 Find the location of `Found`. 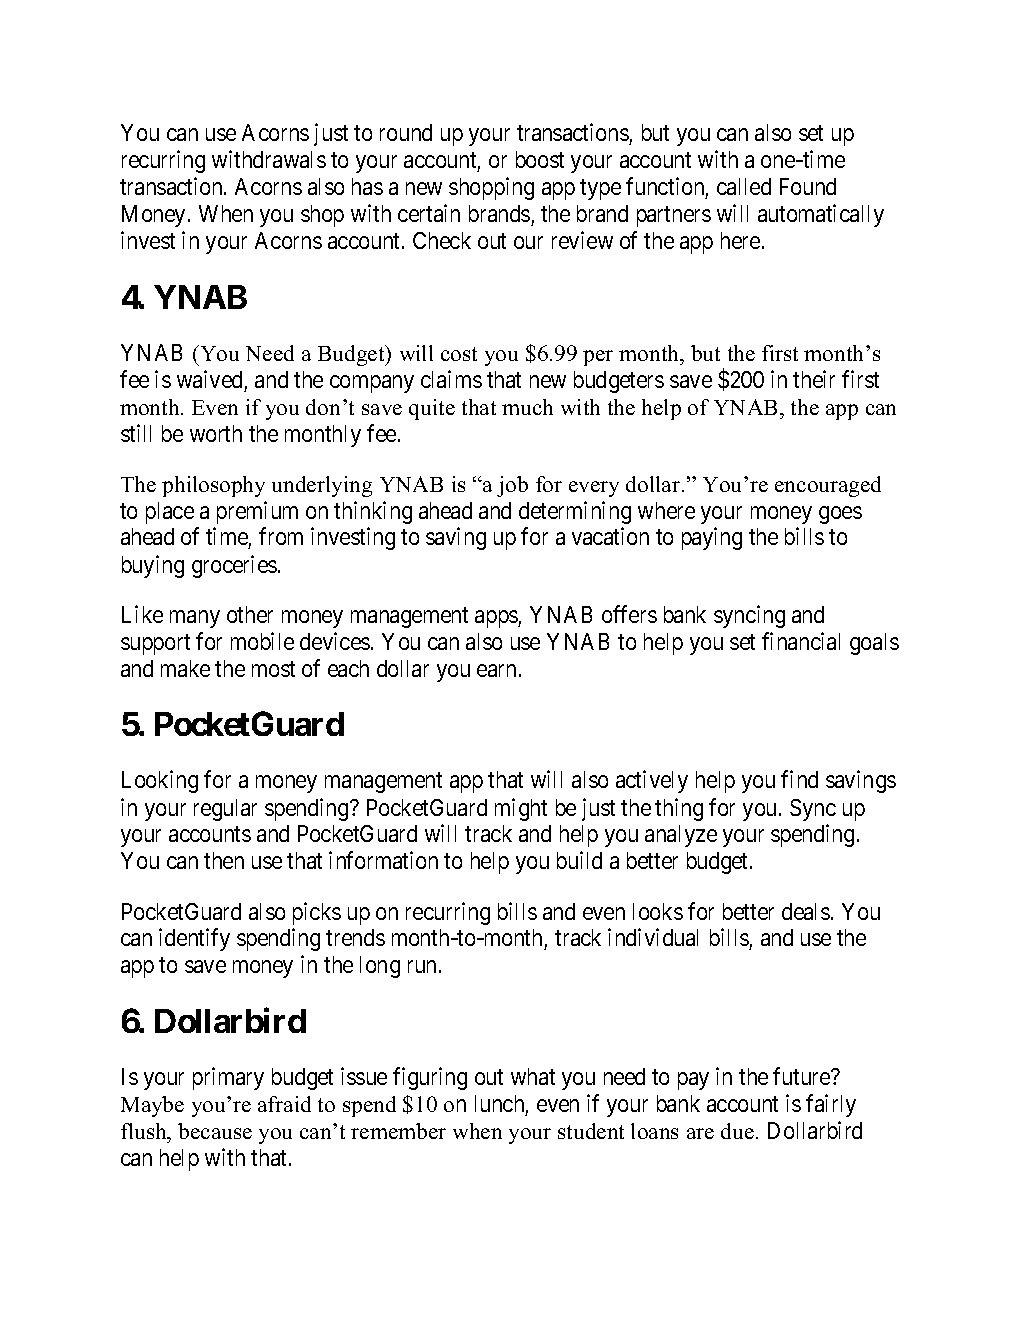

Found is located at coordinates (808, 186).
